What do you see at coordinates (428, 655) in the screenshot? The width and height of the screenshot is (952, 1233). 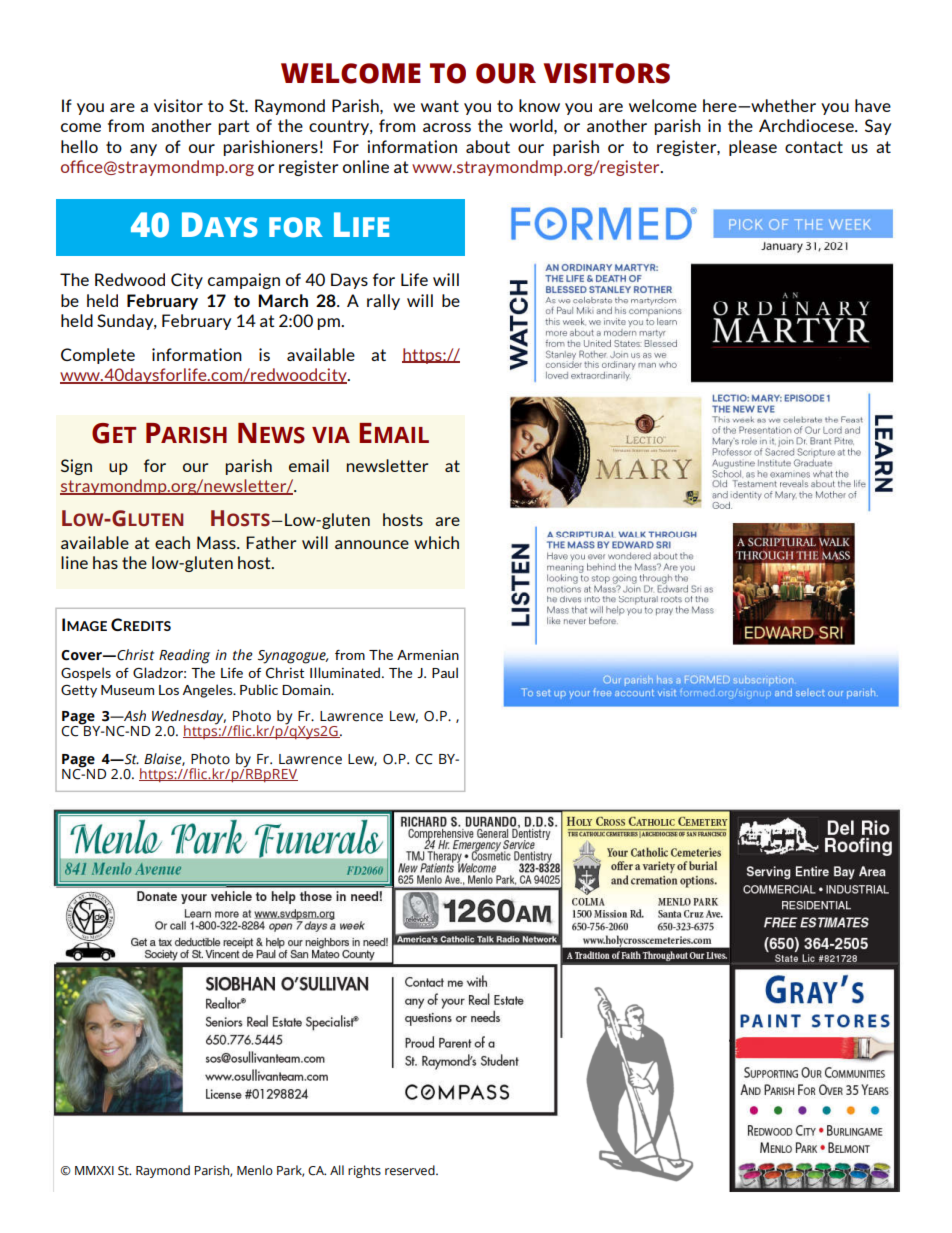 I see `Armenian` at bounding box center [428, 655].
